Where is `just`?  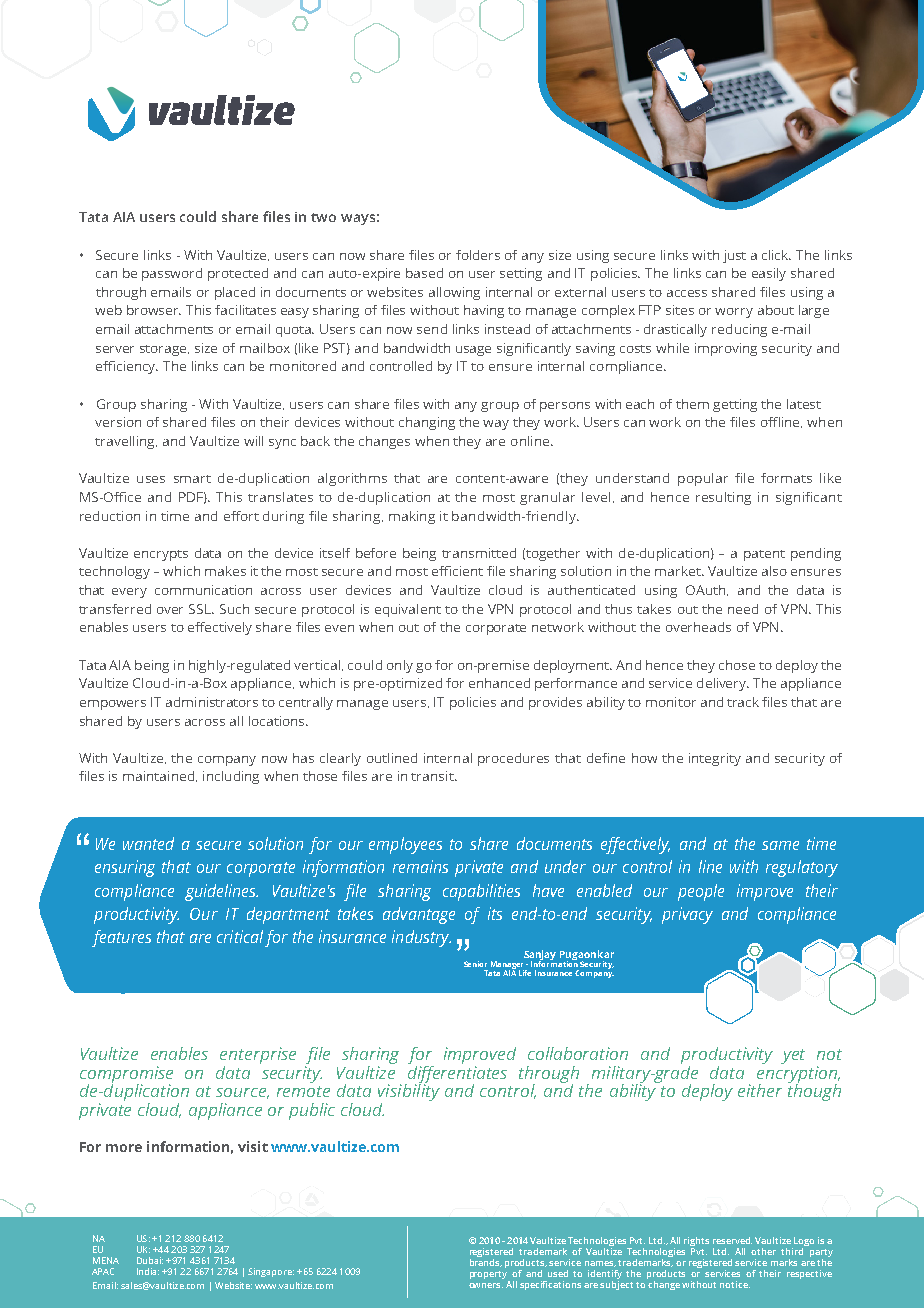 just is located at coordinates (734, 256).
